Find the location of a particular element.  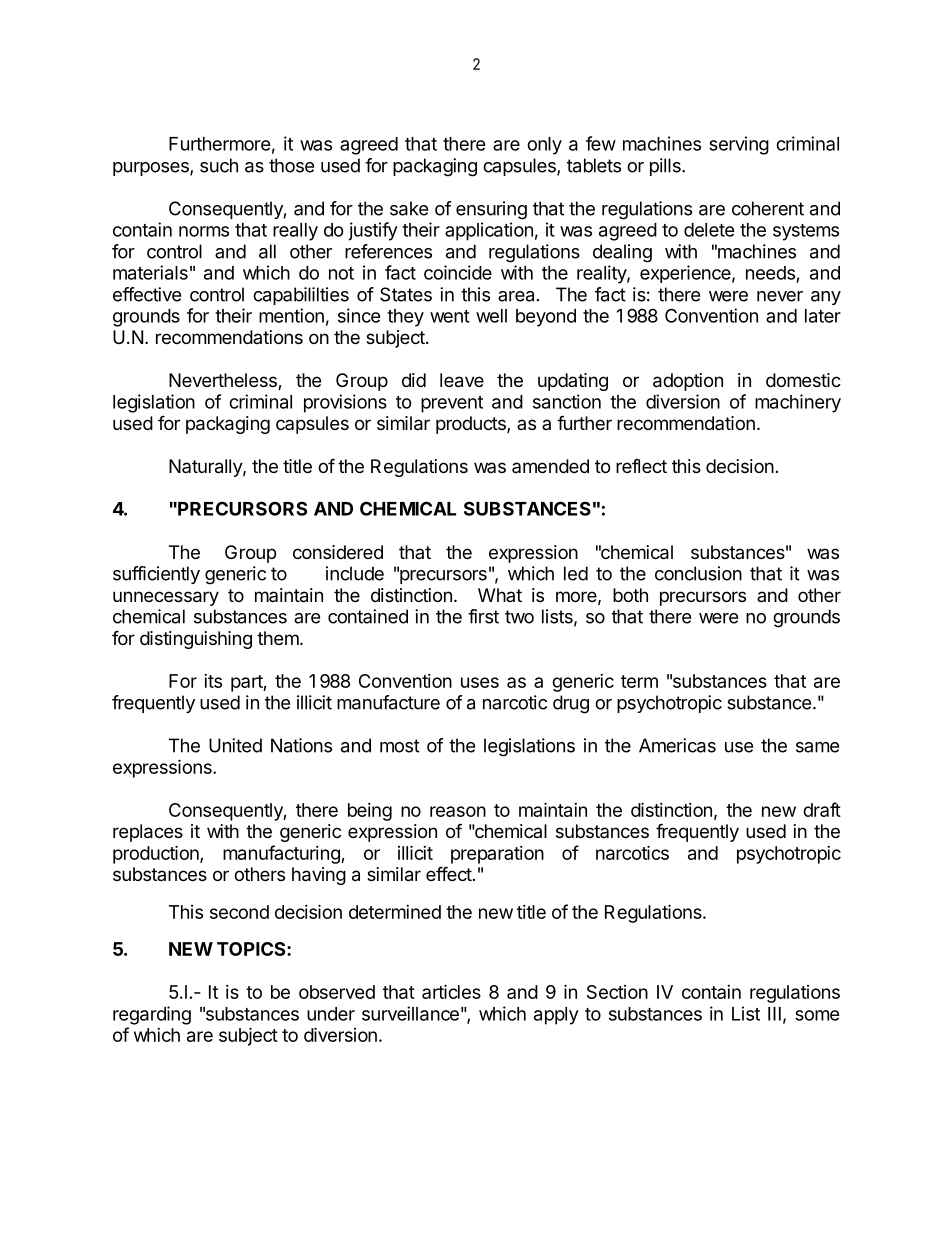

conclusion is located at coordinates (698, 573).
